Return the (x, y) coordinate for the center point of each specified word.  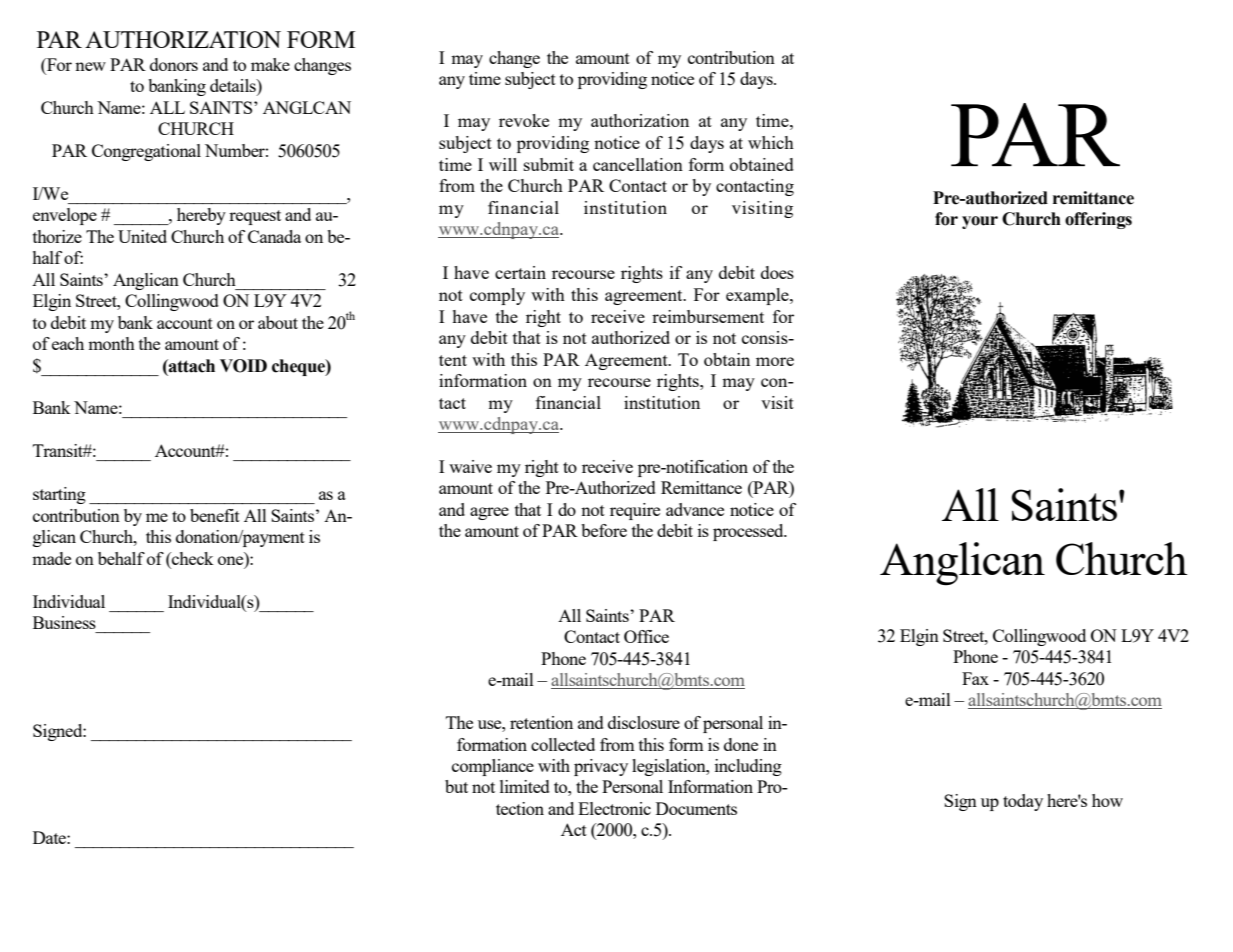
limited (525, 786)
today (1023, 802)
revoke (524, 120)
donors (174, 64)
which (771, 142)
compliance (493, 767)
